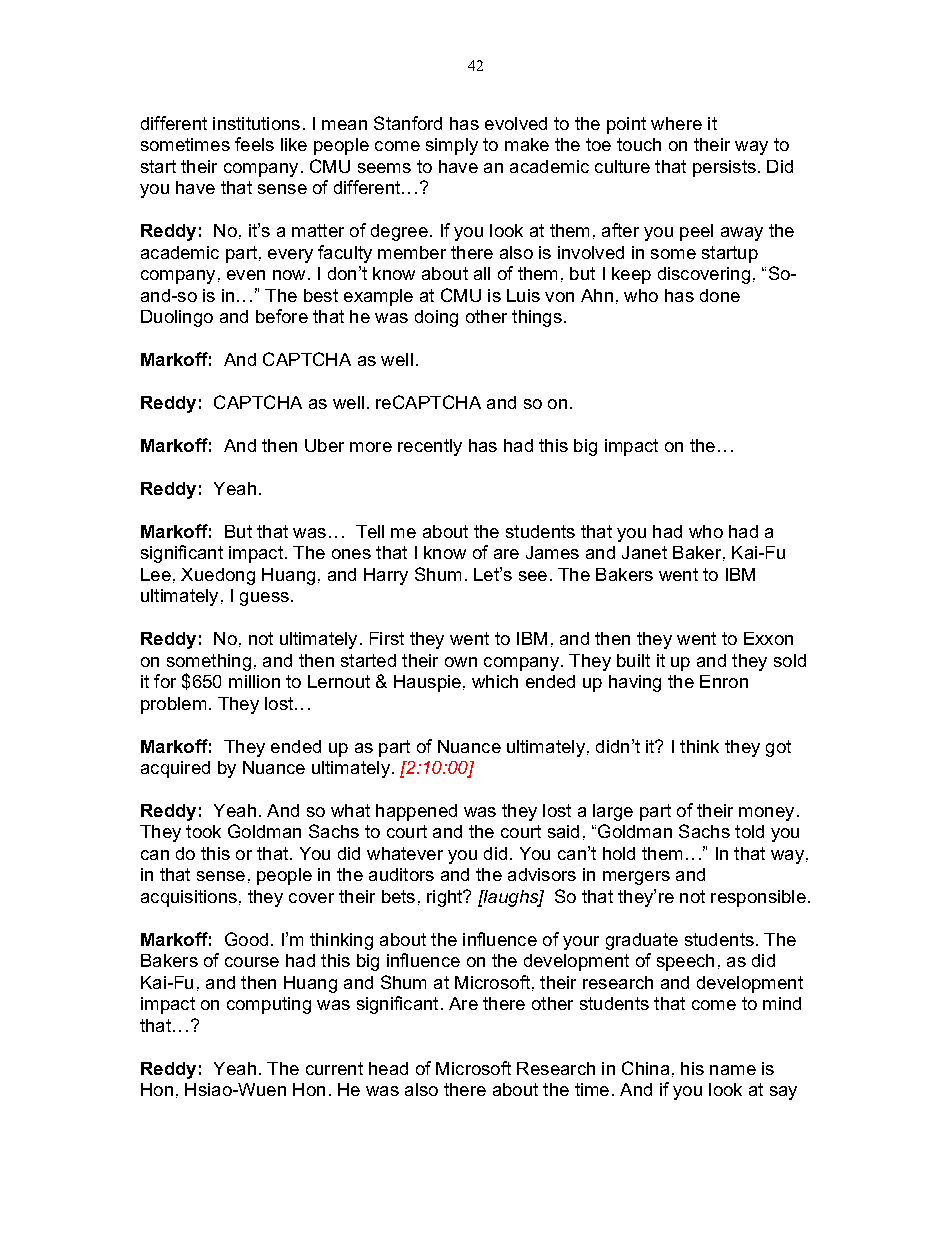 The height and width of the screenshot is (1233, 952). I want to click on acquired, so click(175, 769).
